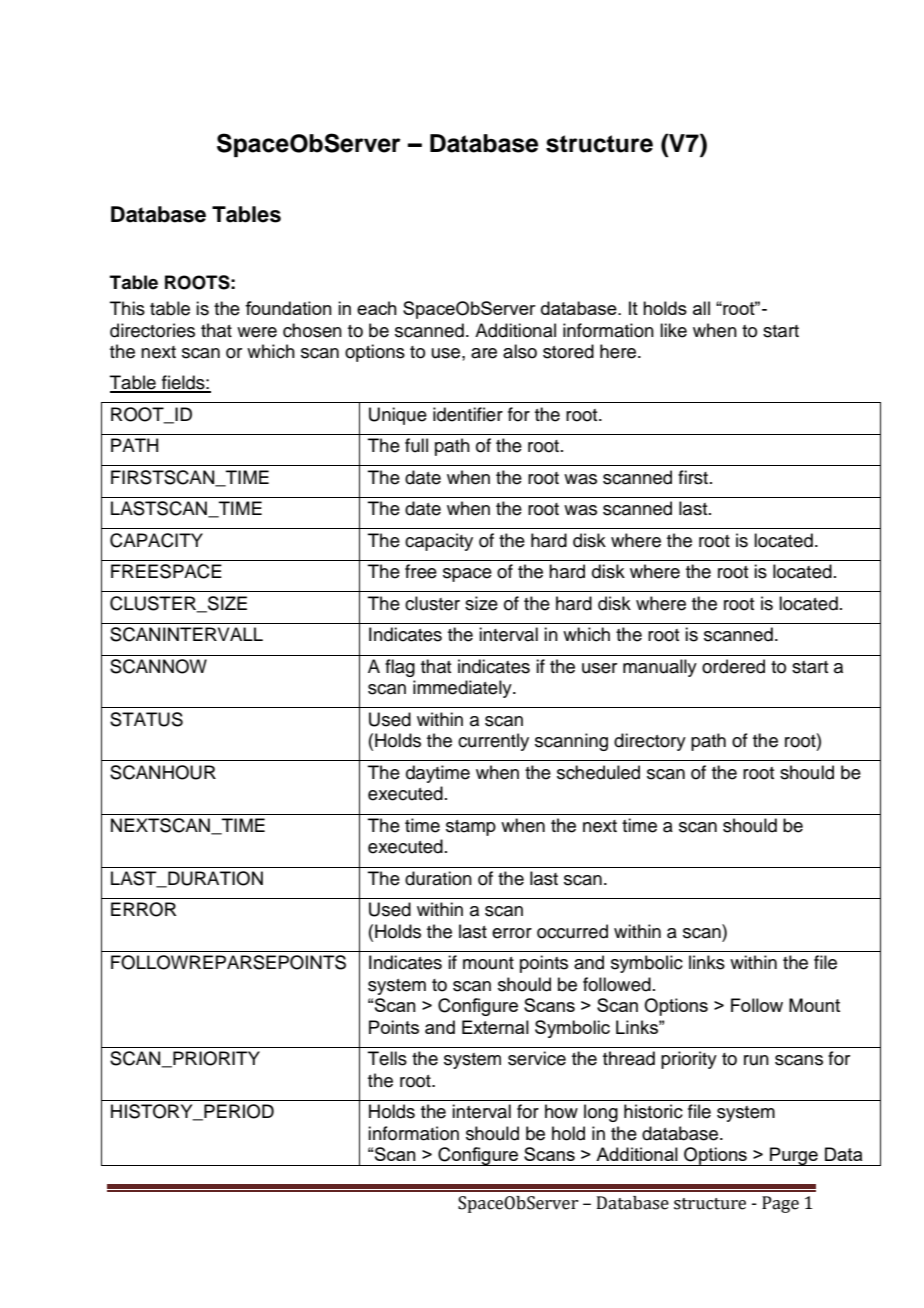  Describe the element at coordinates (387, 1058) in the screenshot. I see `Tells` at that location.
